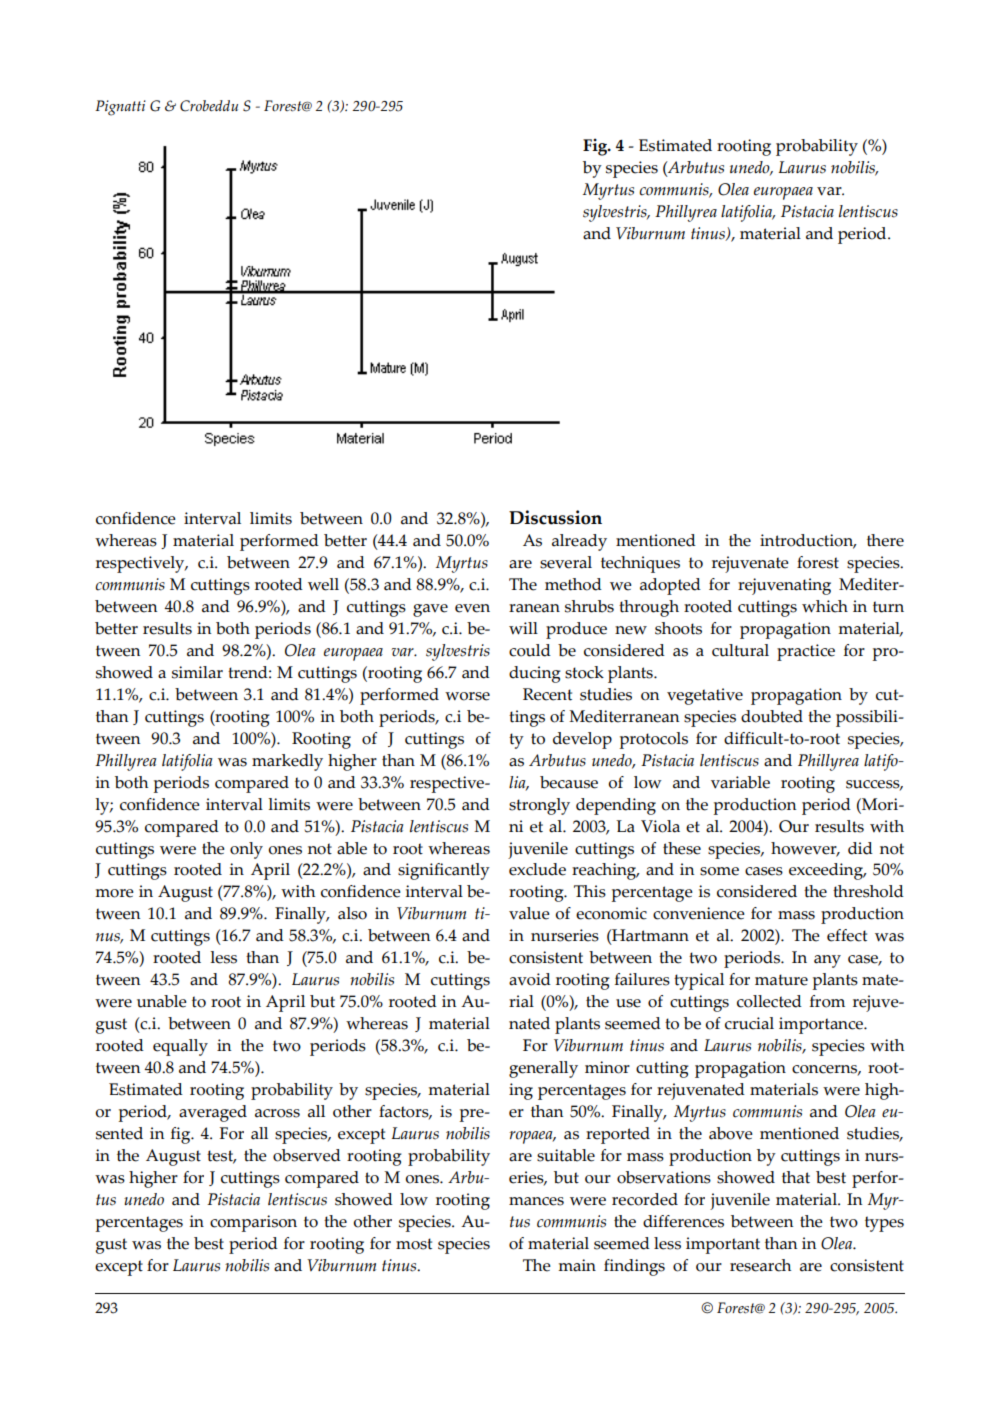  What do you see at coordinates (213, 1113) in the screenshot?
I see `averaged` at bounding box center [213, 1113].
